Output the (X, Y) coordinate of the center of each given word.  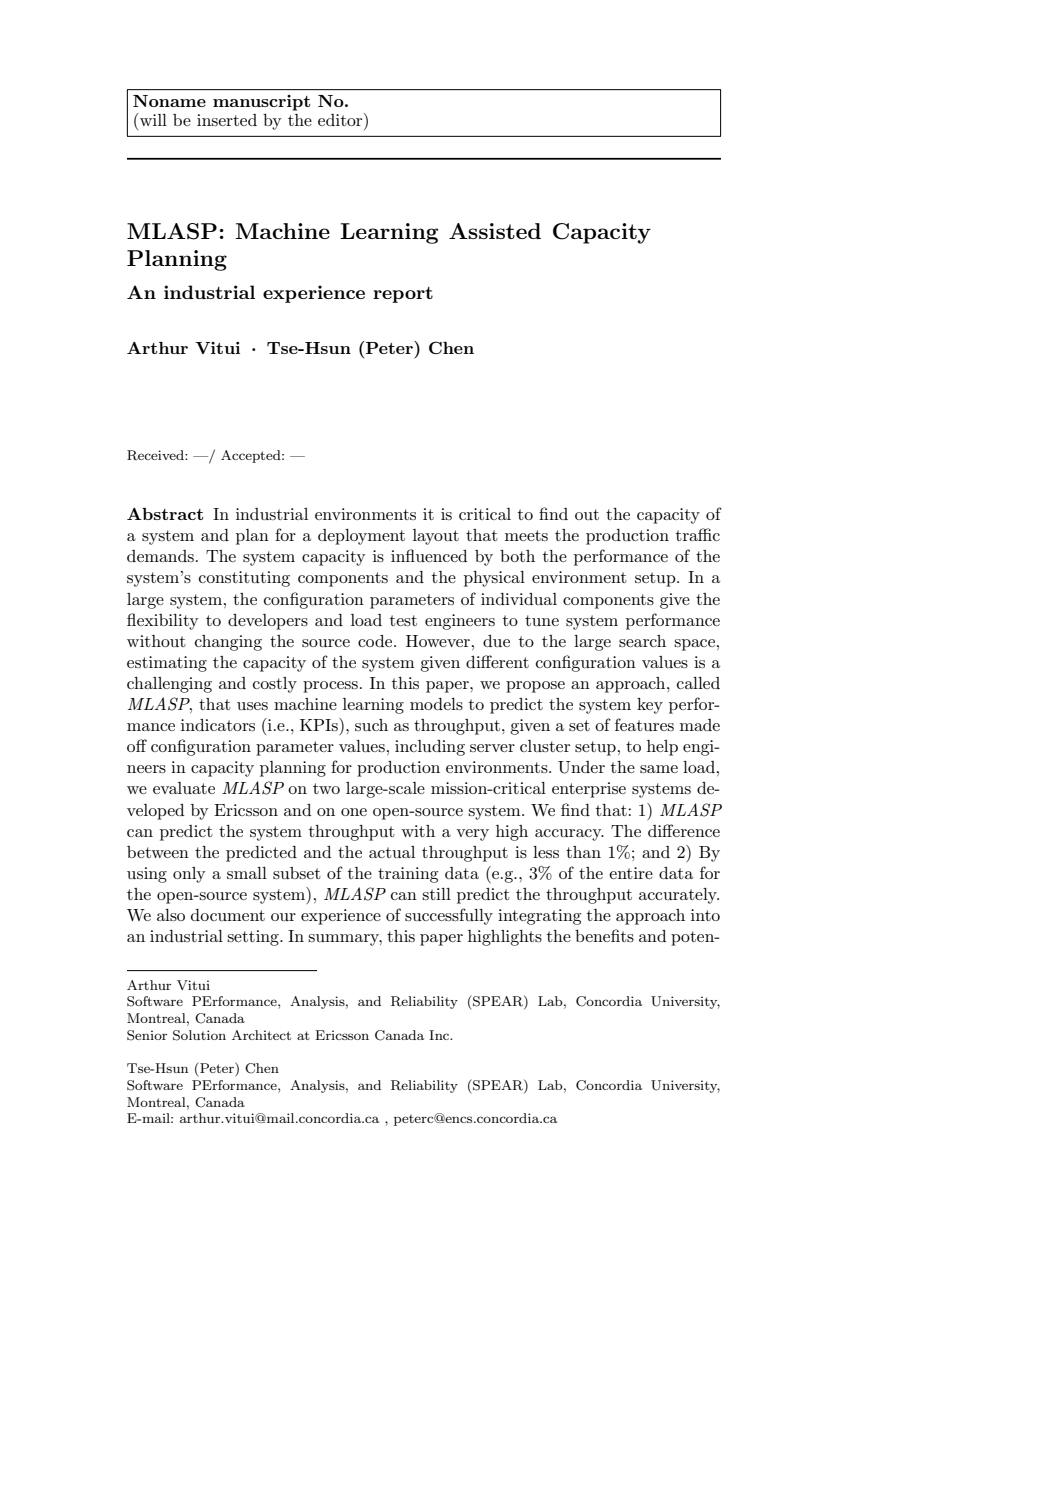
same (659, 769)
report (403, 295)
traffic (698, 534)
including (430, 748)
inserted (227, 120)
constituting (244, 579)
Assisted (495, 231)
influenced (429, 555)
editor (341, 119)
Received (156, 455)
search (642, 641)
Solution (199, 1035)
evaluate (184, 788)
